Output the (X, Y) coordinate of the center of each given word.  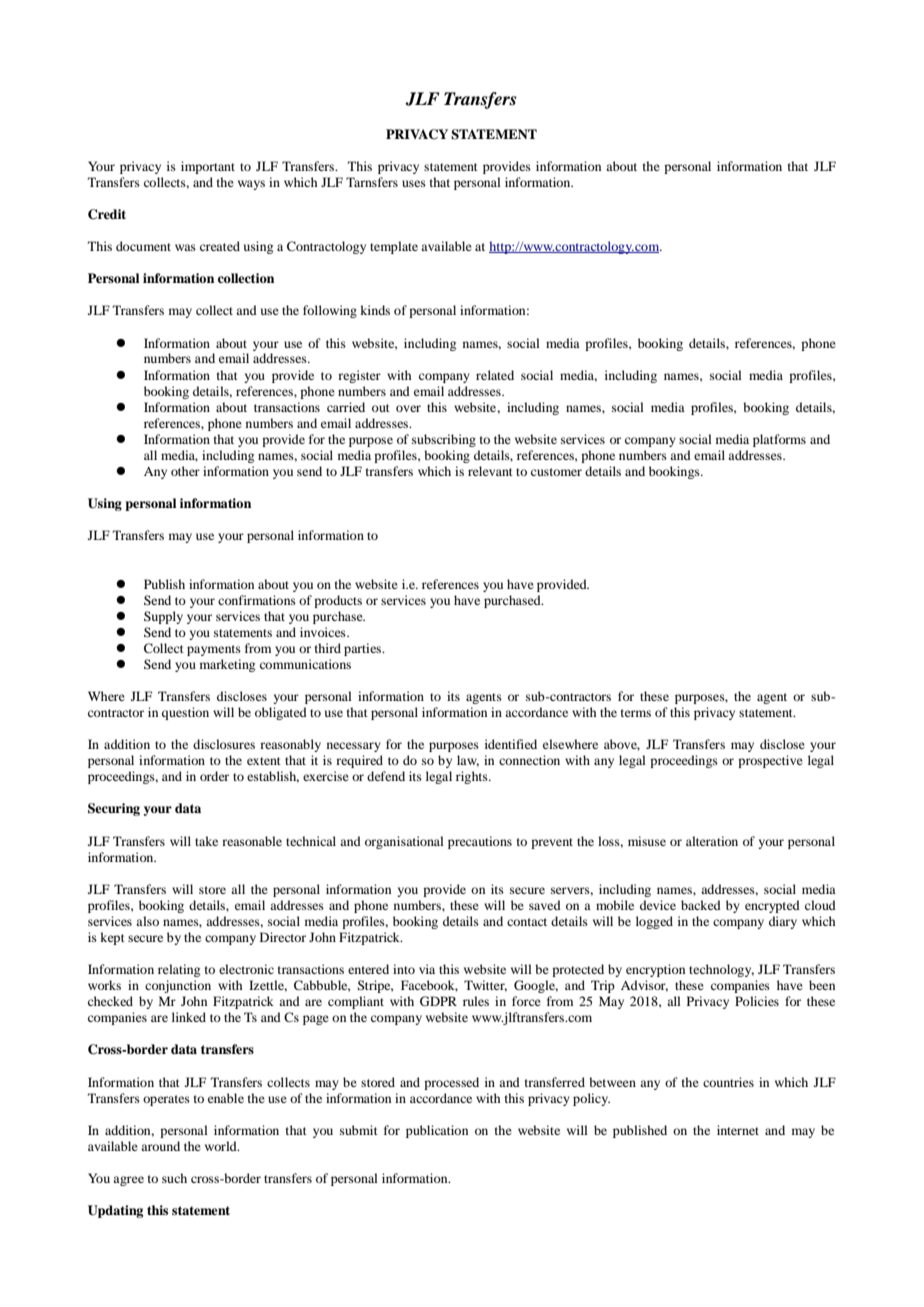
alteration (712, 841)
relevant (490, 471)
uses (414, 183)
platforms (779, 440)
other (185, 471)
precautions (480, 842)
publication (437, 1131)
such (174, 1178)
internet (738, 1130)
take (206, 841)
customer (556, 472)
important (208, 167)
